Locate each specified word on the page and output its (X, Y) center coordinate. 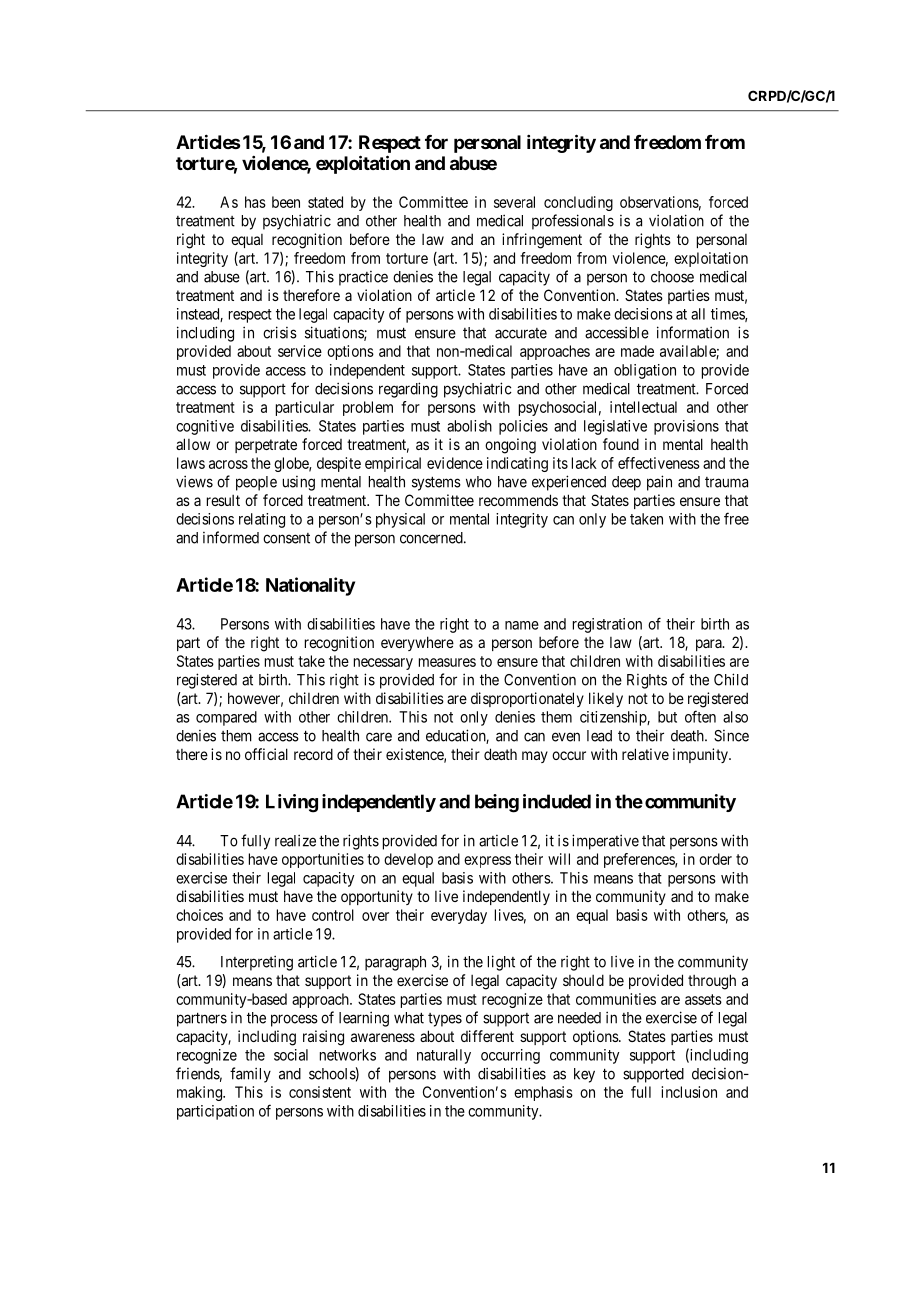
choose (672, 277)
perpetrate (266, 446)
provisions (686, 427)
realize (295, 840)
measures (447, 662)
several (514, 202)
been (286, 202)
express (487, 862)
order (715, 859)
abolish (469, 426)
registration (607, 625)
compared (226, 718)
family (250, 1075)
